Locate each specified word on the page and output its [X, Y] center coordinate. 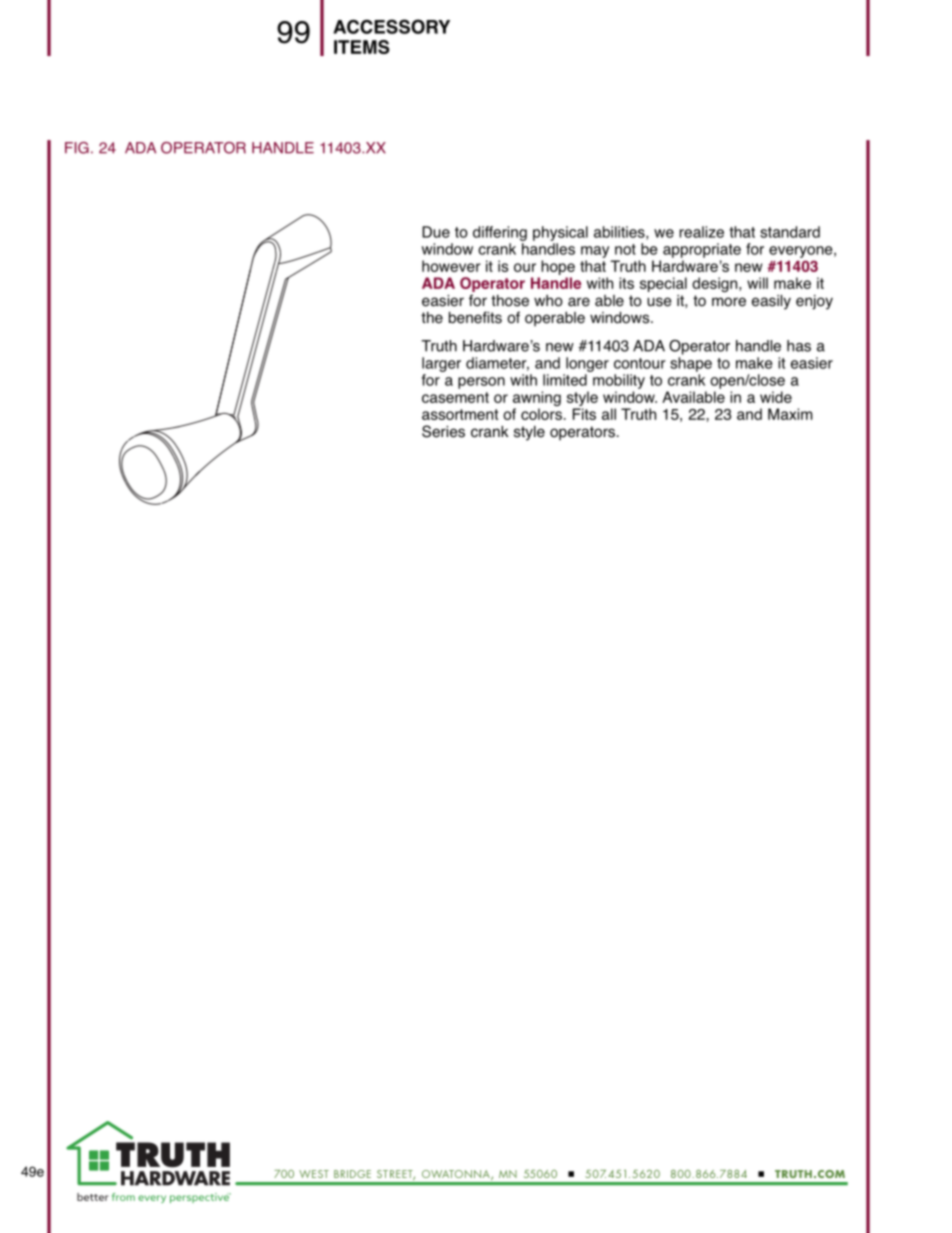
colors [541, 414]
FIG [77, 148]
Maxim [790, 414]
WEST [314, 1174]
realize [701, 232]
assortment [460, 414]
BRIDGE [352, 1174]
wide [776, 397]
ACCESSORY [391, 26]
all [609, 414]
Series [443, 431]
